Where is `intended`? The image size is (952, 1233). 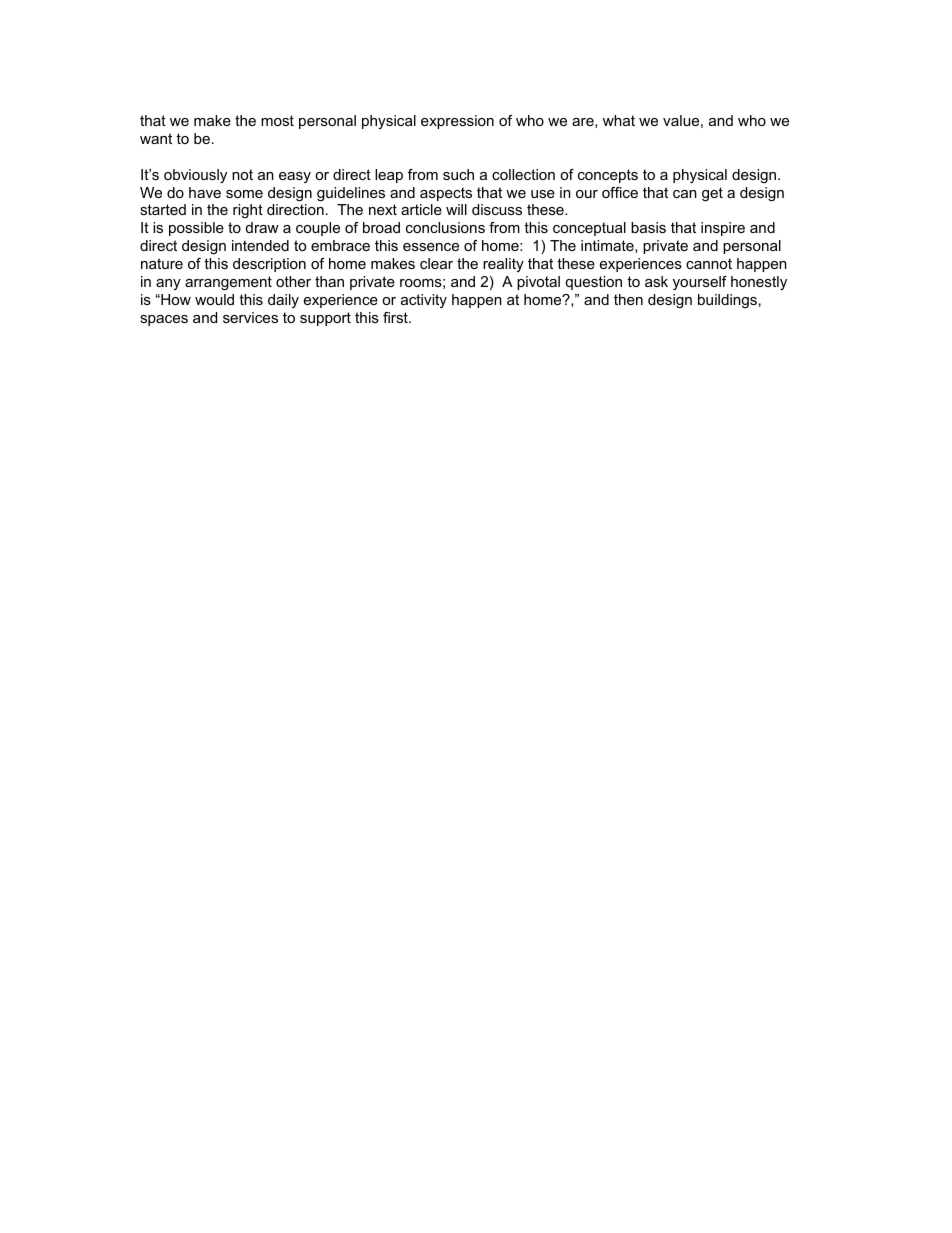
intended is located at coordinates (260, 245).
